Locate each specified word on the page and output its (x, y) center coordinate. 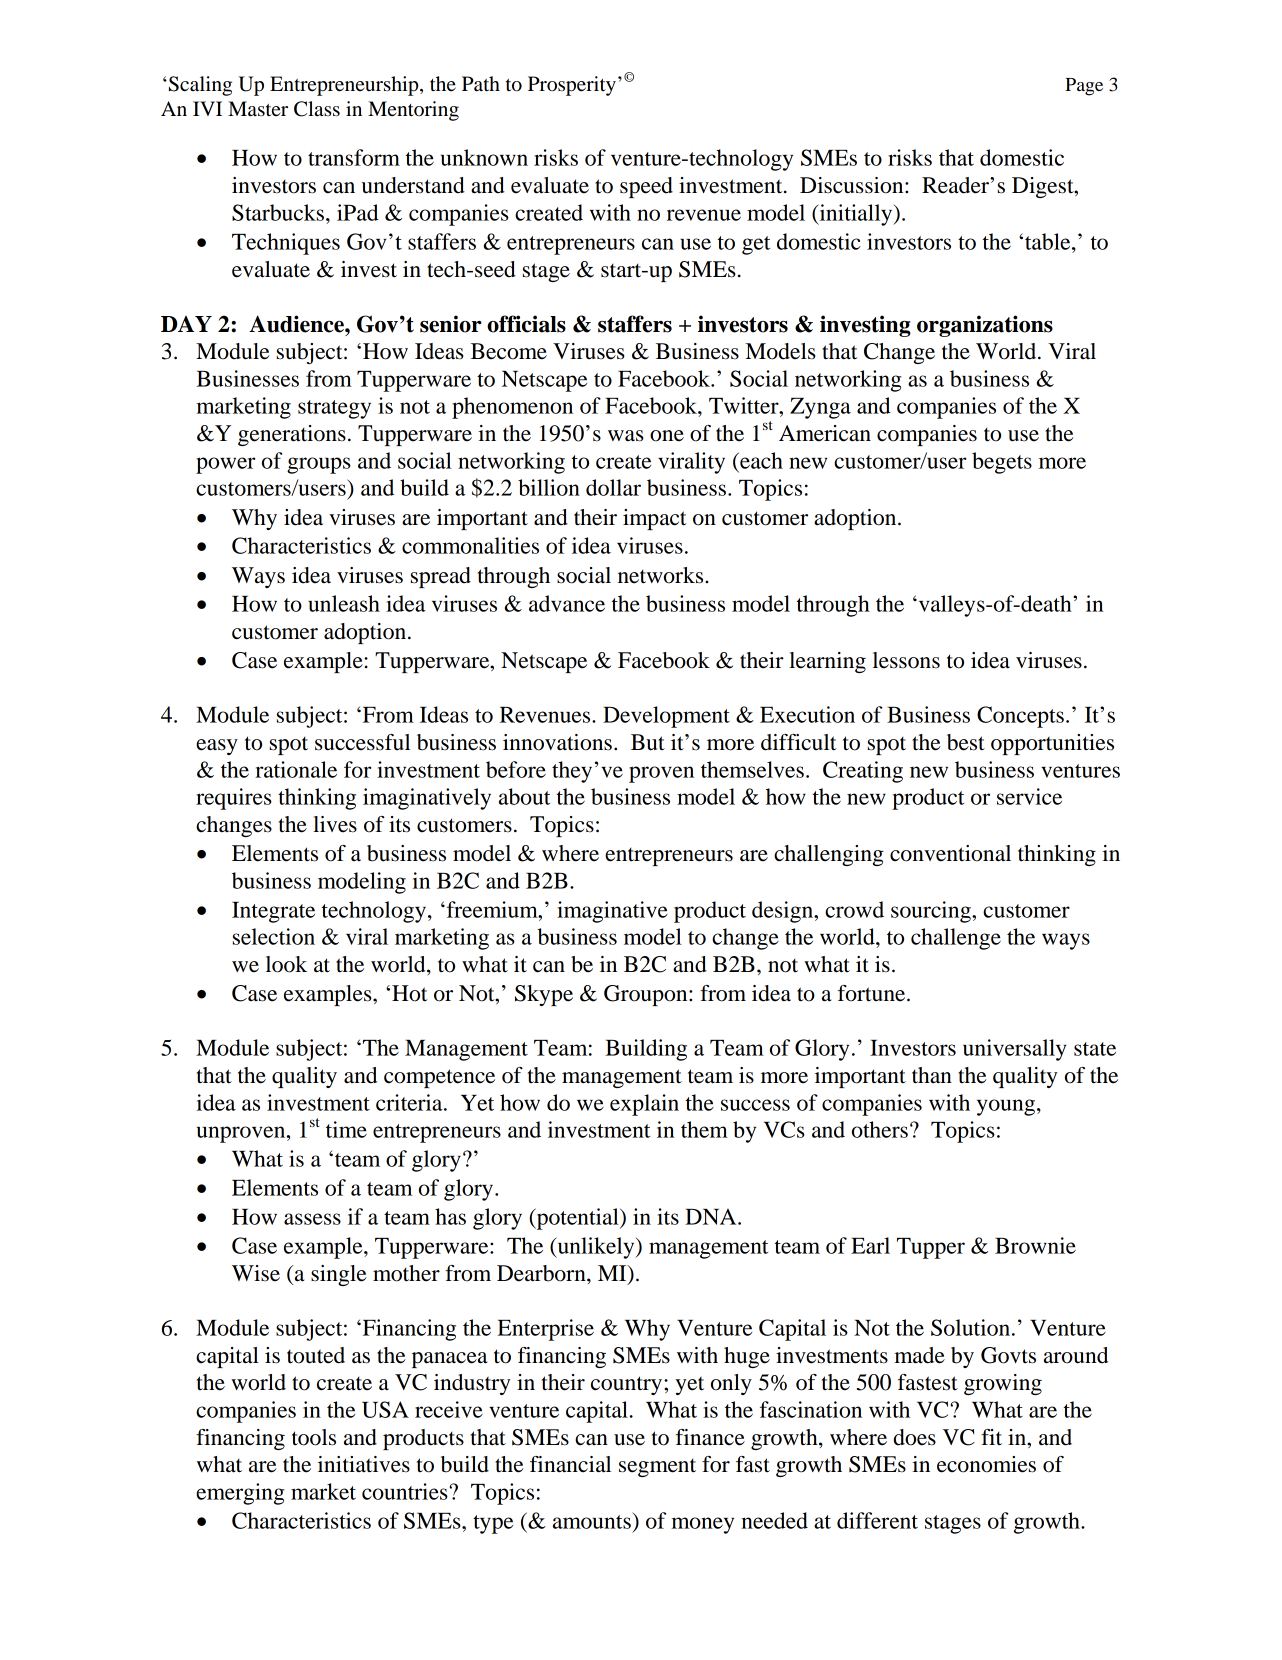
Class (317, 109)
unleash (344, 603)
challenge (956, 939)
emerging (240, 1494)
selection (274, 936)
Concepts (1020, 717)
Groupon (647, 995)
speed (646, 187)
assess (312, 1219)
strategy (334, 409)
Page (1084, 87)
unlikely (596, 1248)
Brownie (1035, 1245)
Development (666, 717)
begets (1002, 463)
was (626, 436)
